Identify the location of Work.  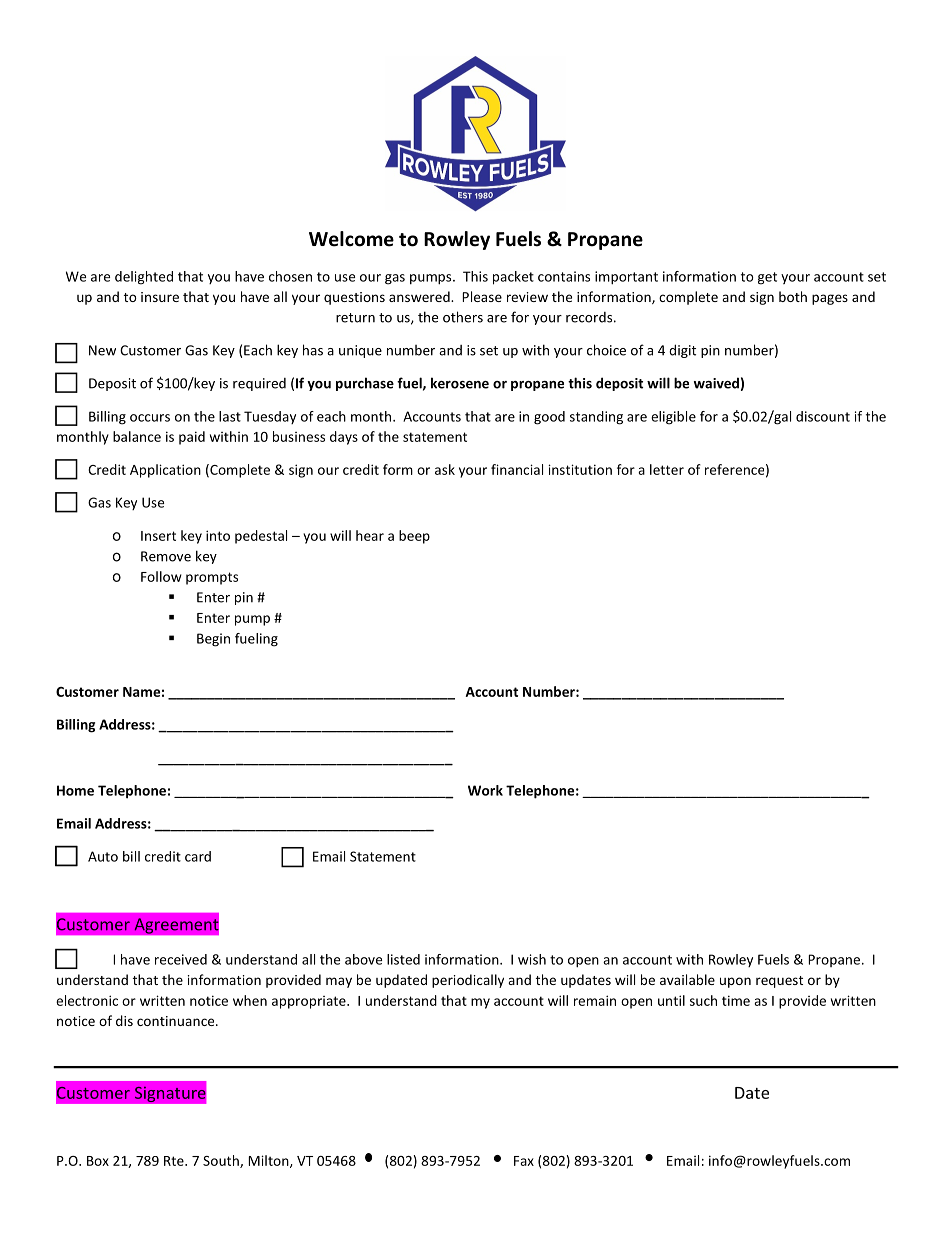
(485, 790).
